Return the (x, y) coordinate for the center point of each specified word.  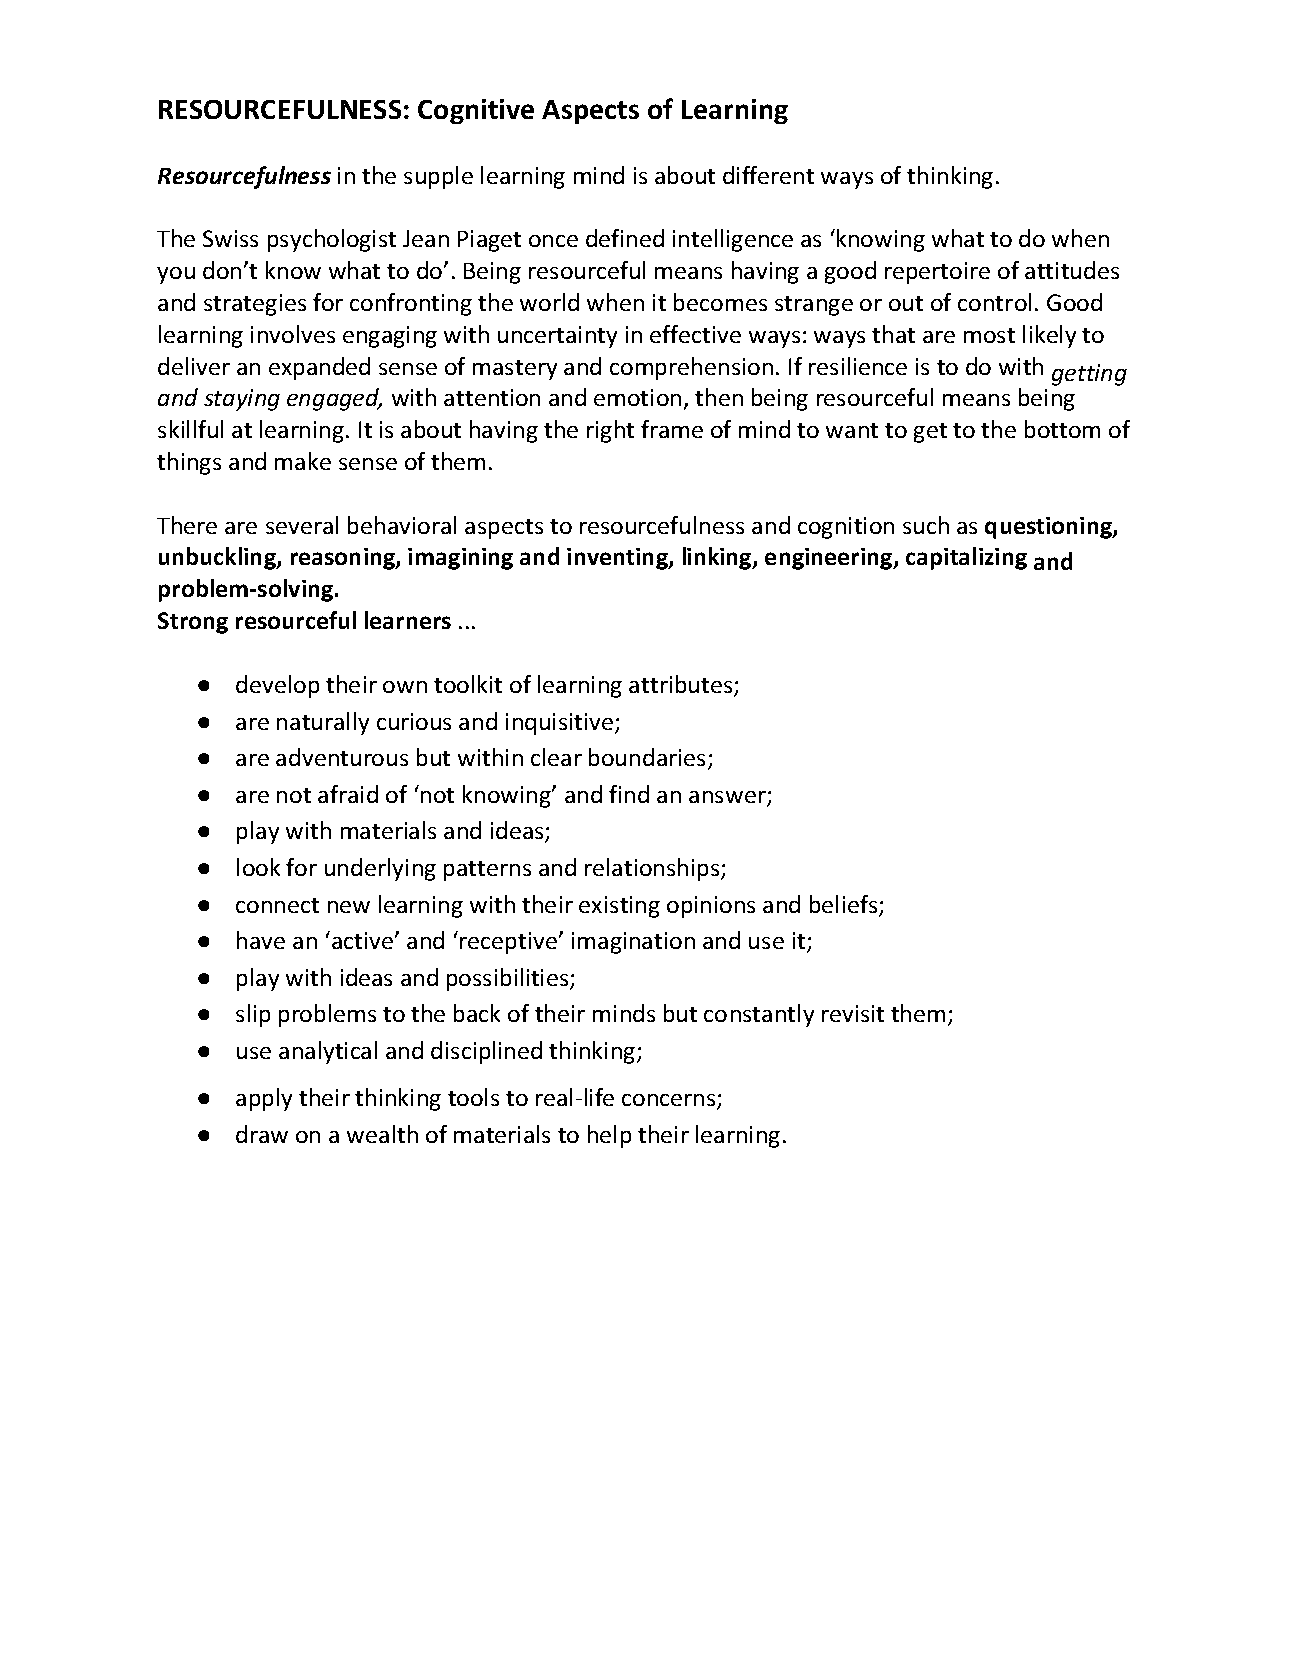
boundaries (647, 757)
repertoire (937, 273)
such (926, 525)
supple (438, 177)
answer (728, 798)
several (302, 525)
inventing (618, 559)
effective (695, 334)
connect (277, 905)
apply (264, 1099)
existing (619, 907)
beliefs (845, 905)
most (989, 335)
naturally (323, 723)
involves (293, 334)
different (768, 175)
